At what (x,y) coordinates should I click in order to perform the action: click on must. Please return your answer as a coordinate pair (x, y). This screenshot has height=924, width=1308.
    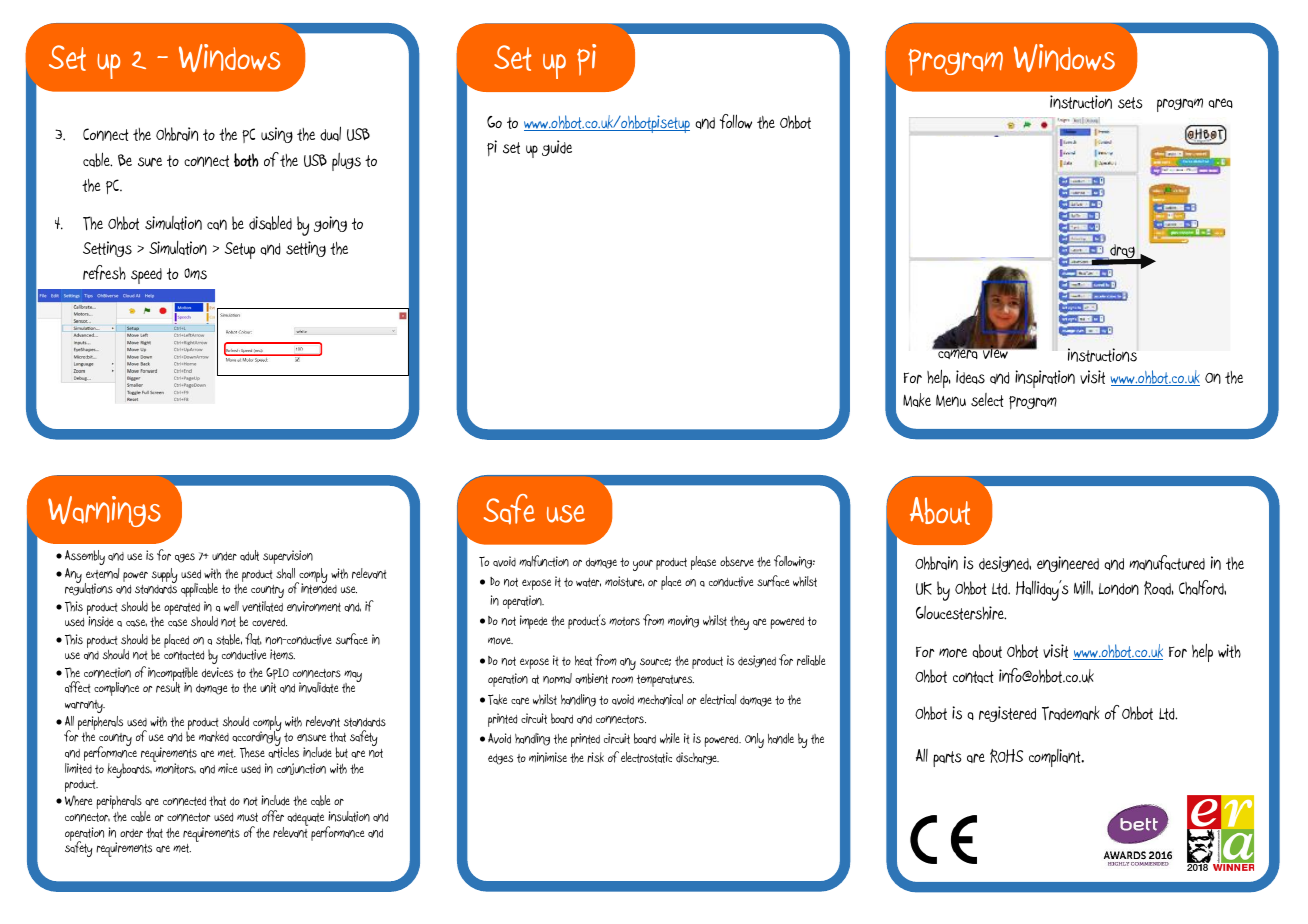
    Looking at the image, I should click on (247, 817).
